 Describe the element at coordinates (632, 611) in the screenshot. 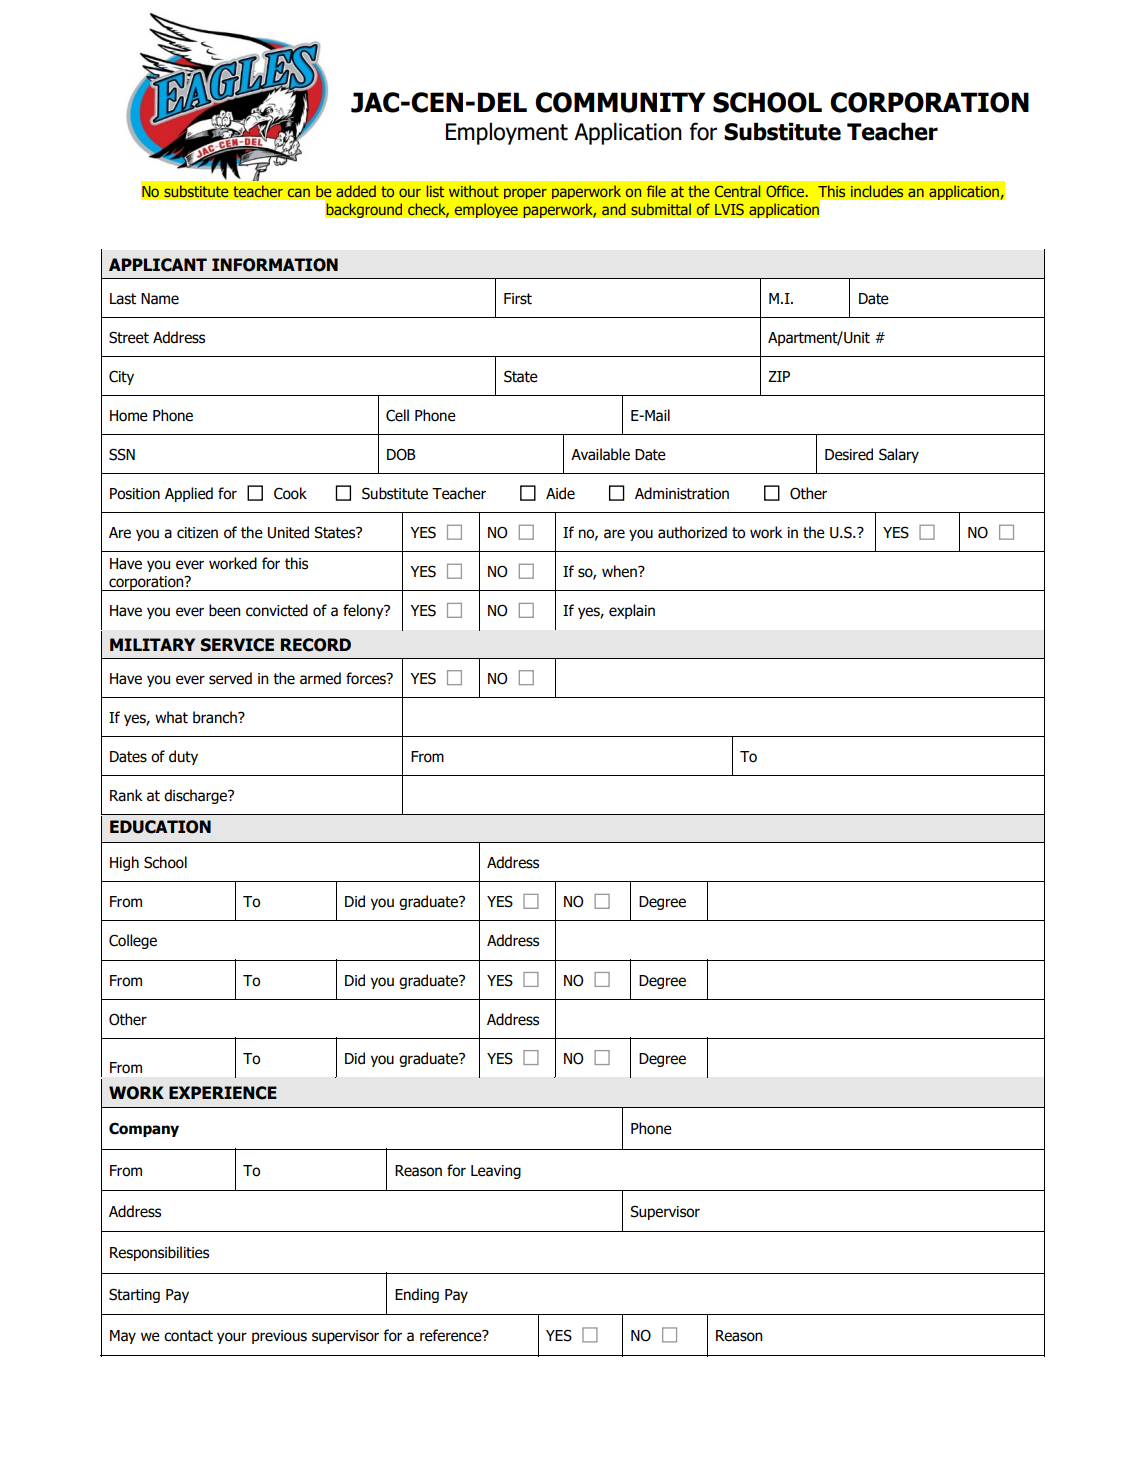

I see `explain` at that location.
